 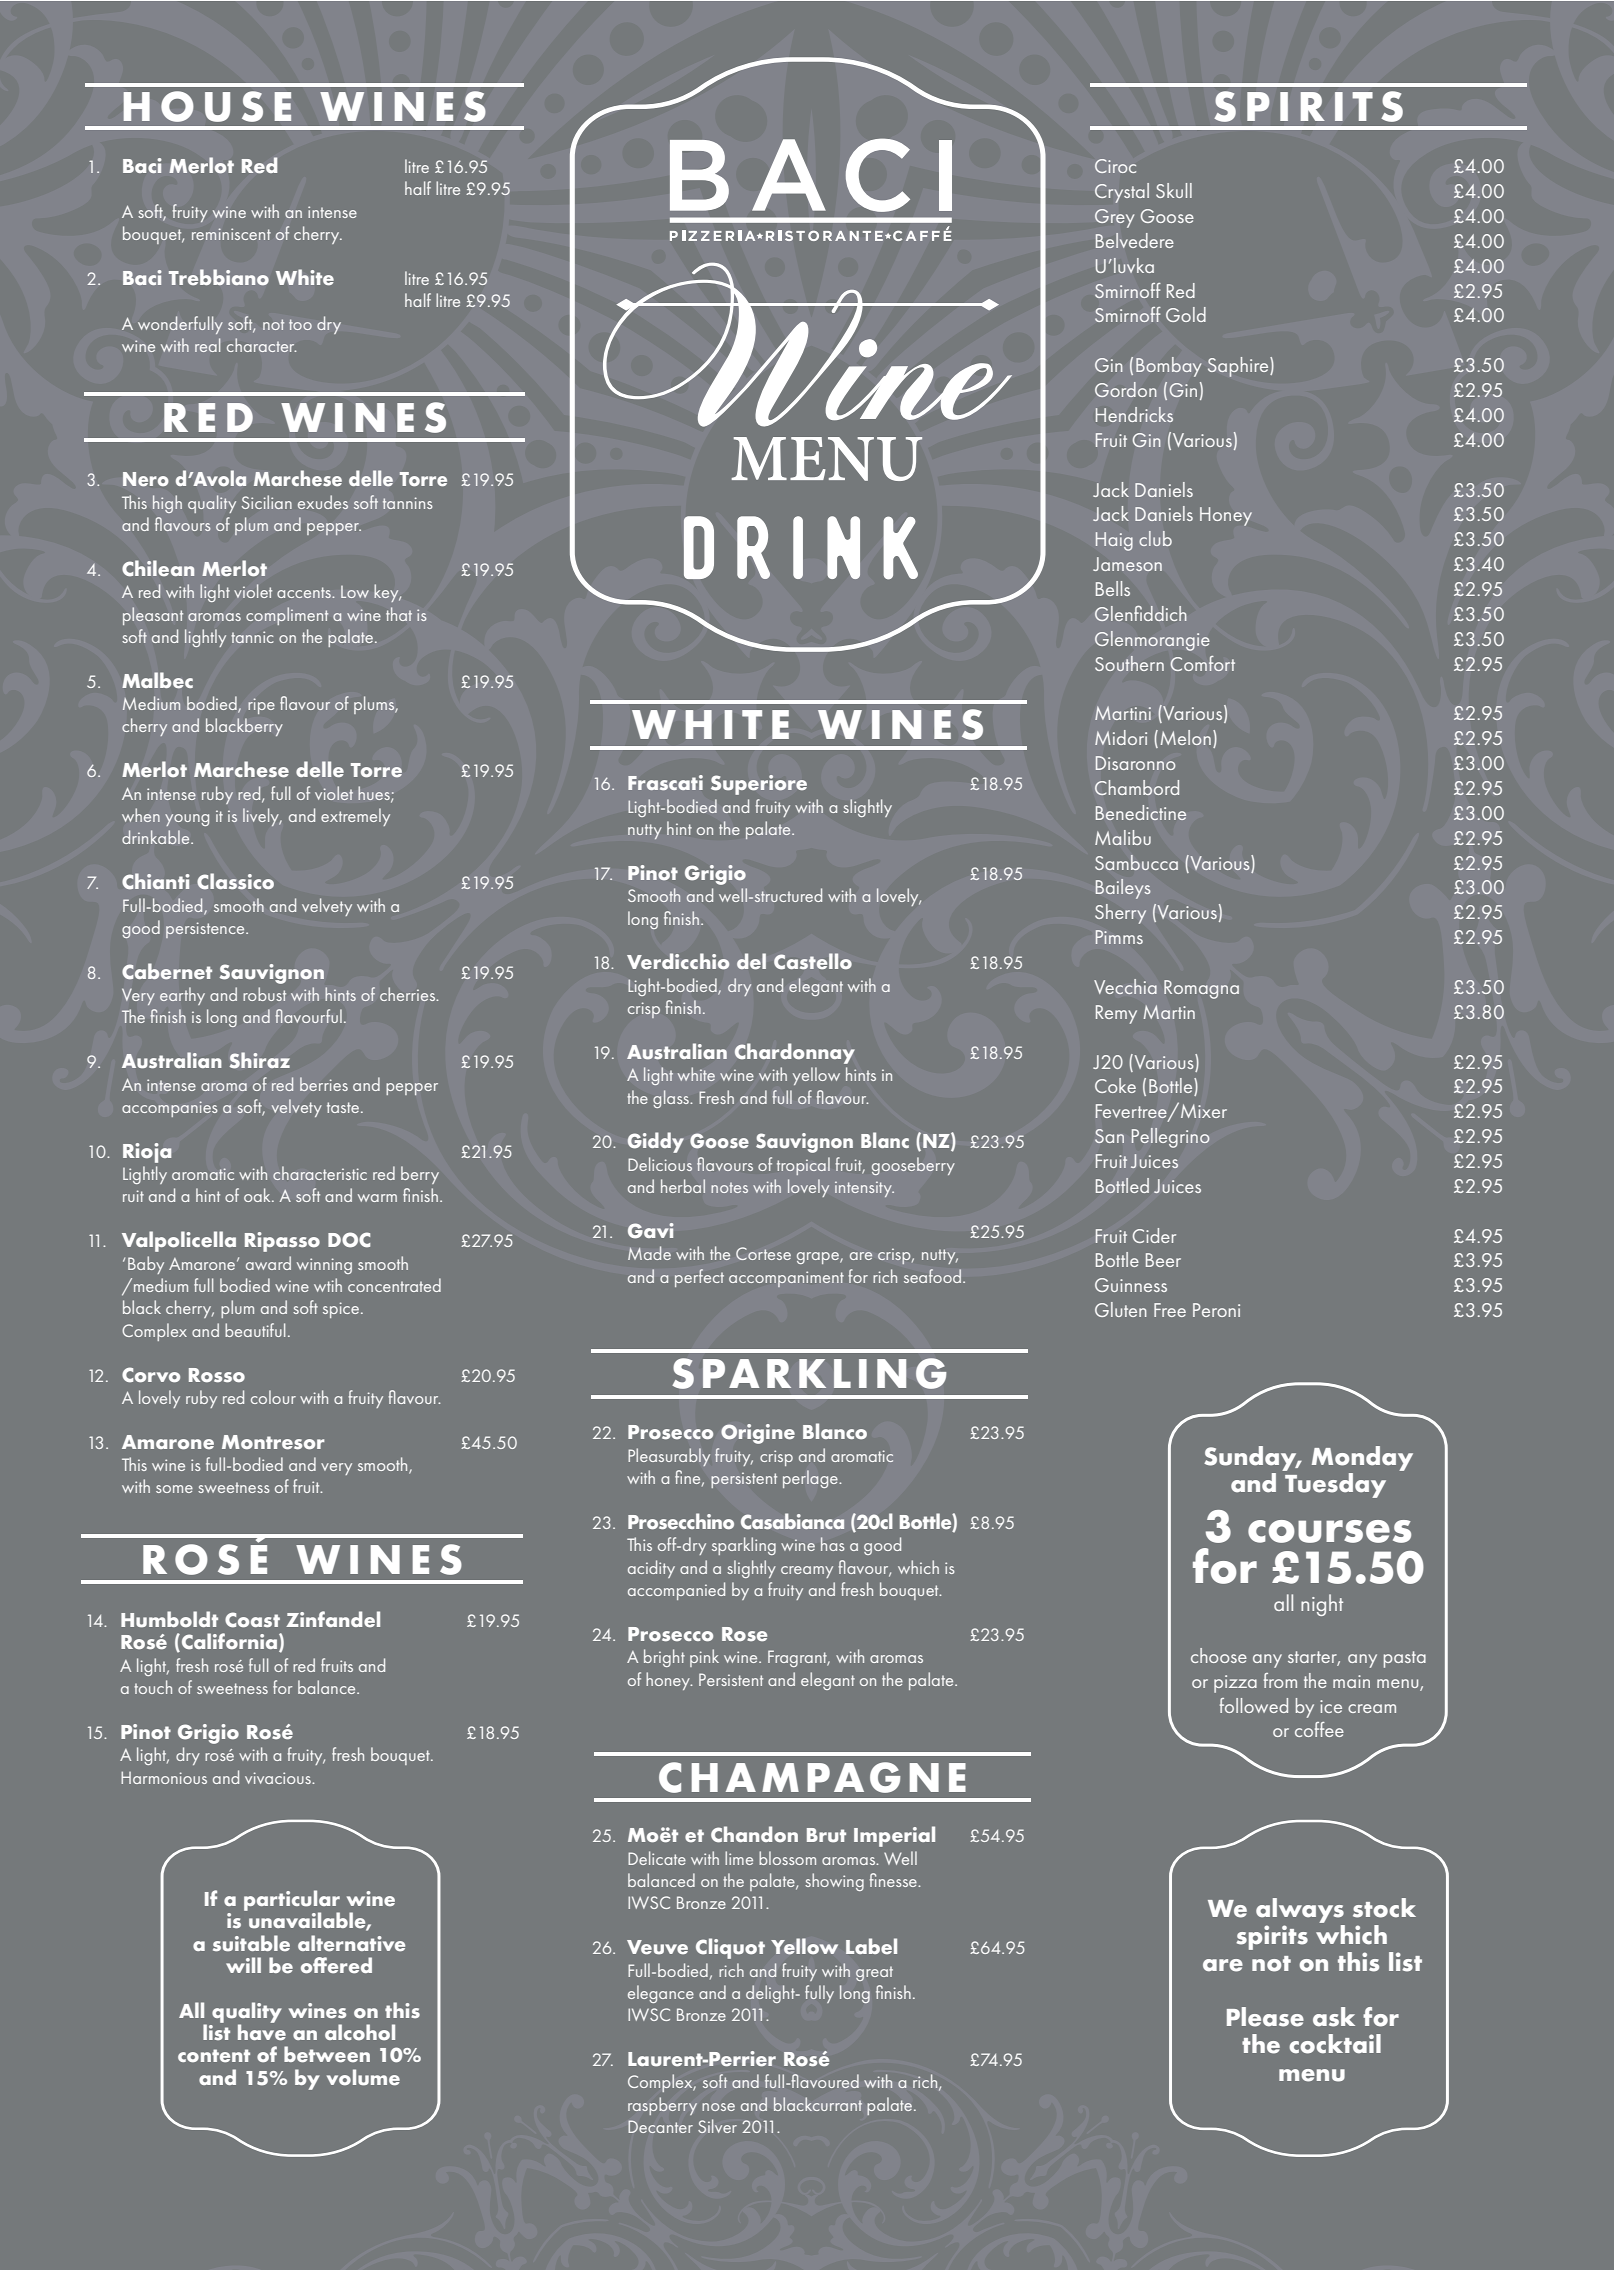 I want to click on Castello, so click(x=813, y=961).
